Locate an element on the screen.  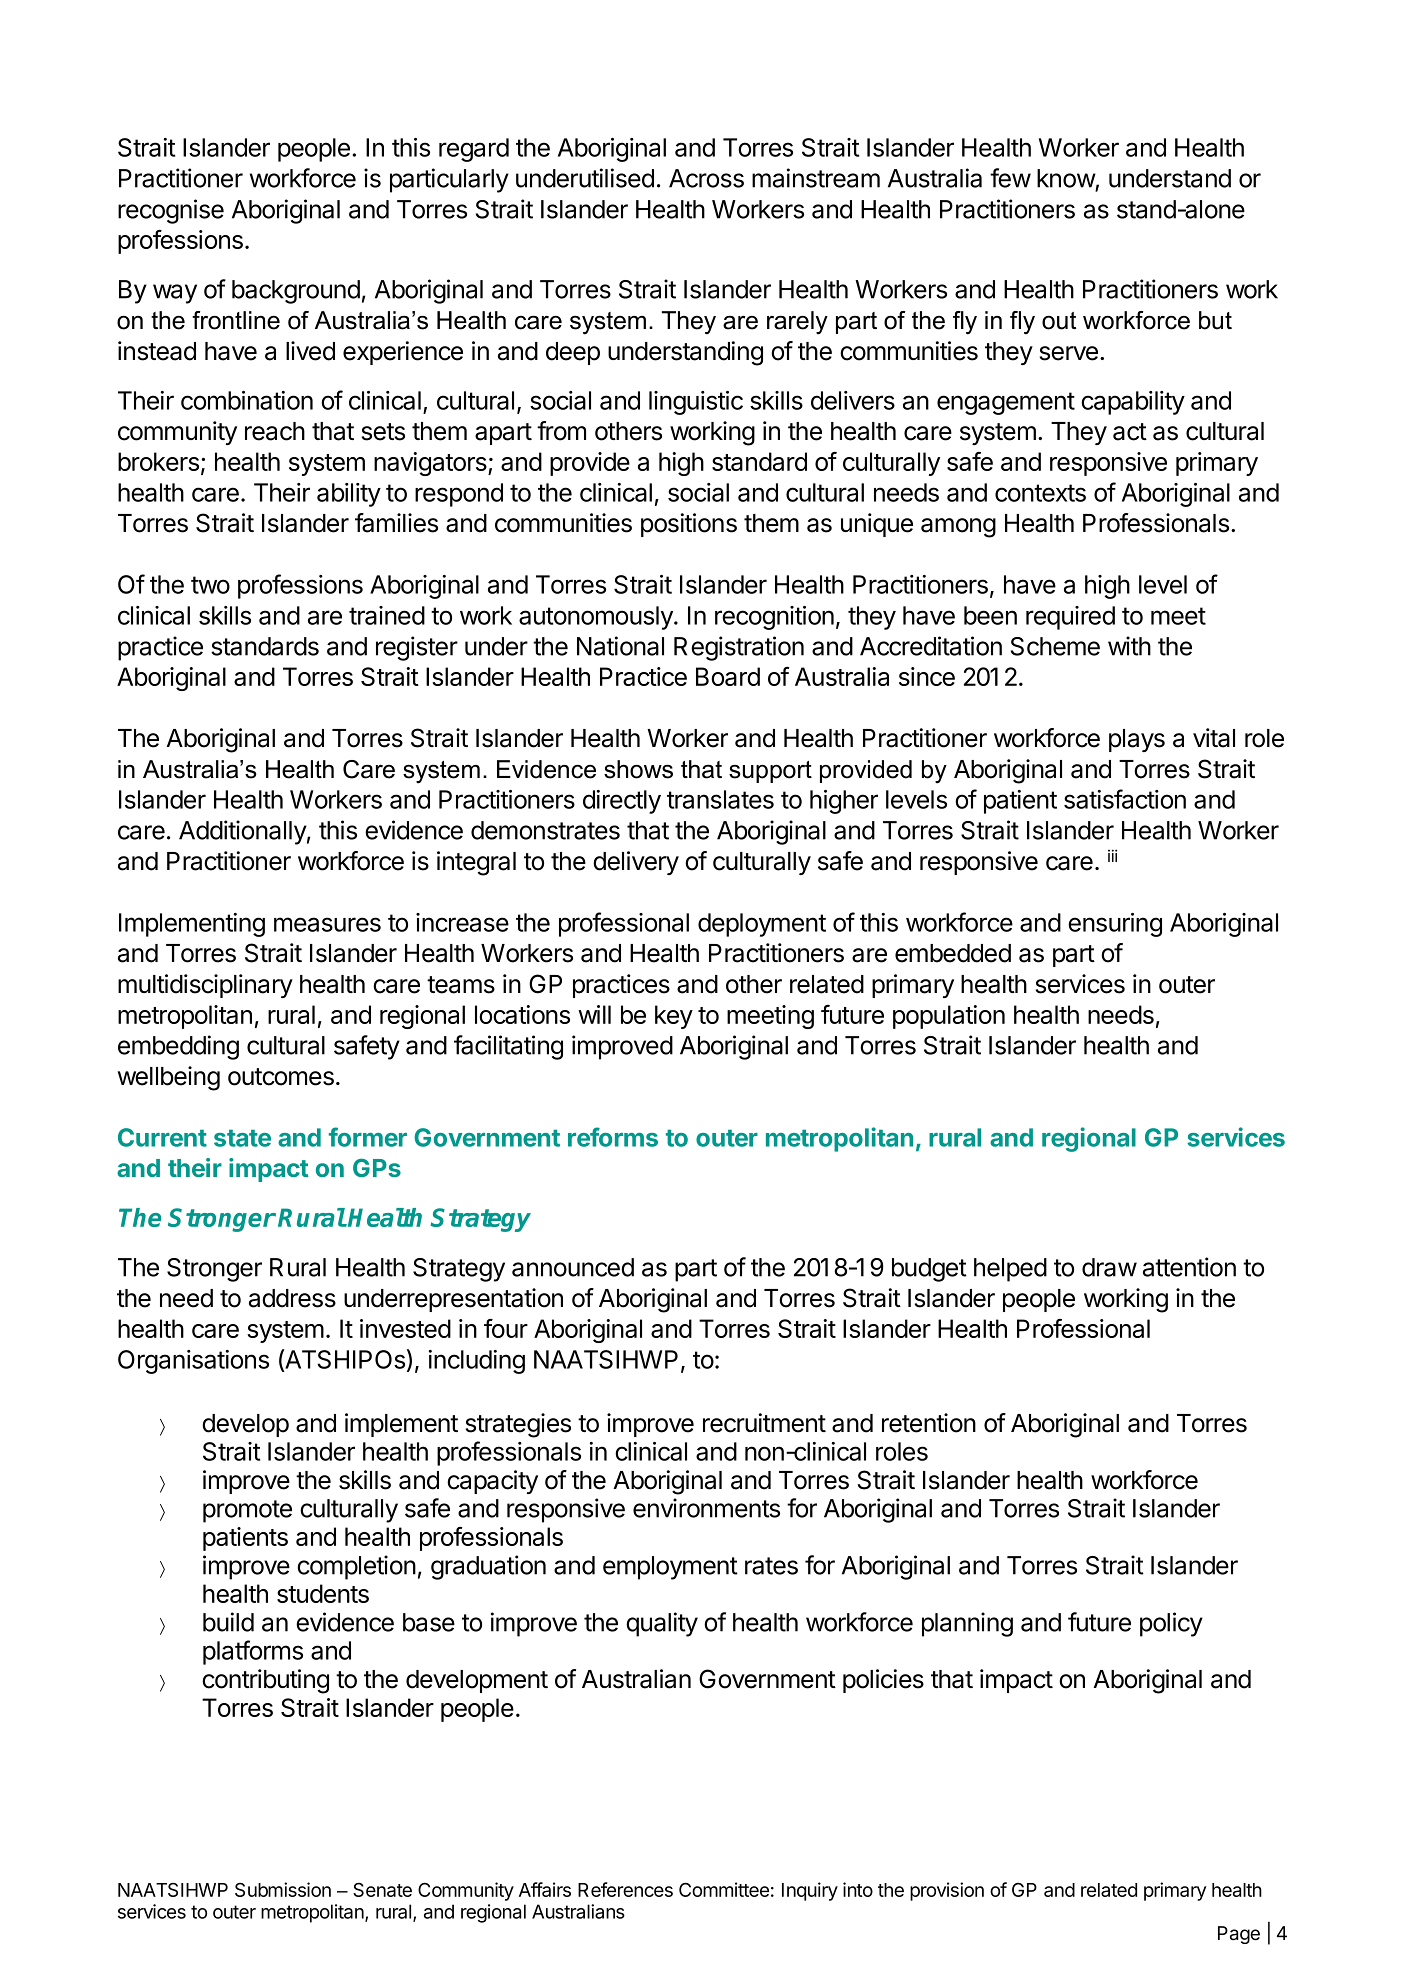
Across is located at coordinates (706, 178).
